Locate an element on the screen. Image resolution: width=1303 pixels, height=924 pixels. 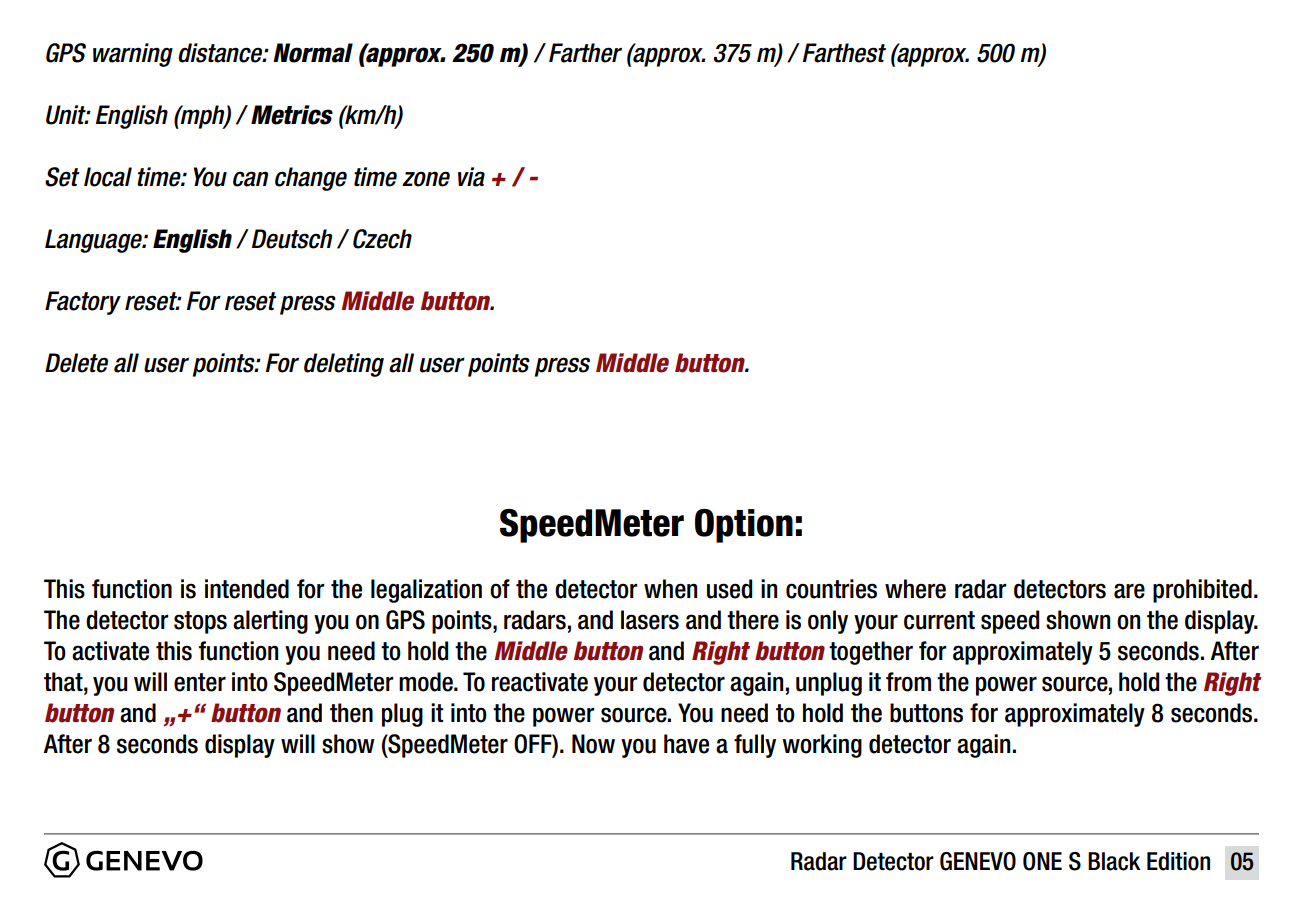
from is located at coordinates (908, 682).
